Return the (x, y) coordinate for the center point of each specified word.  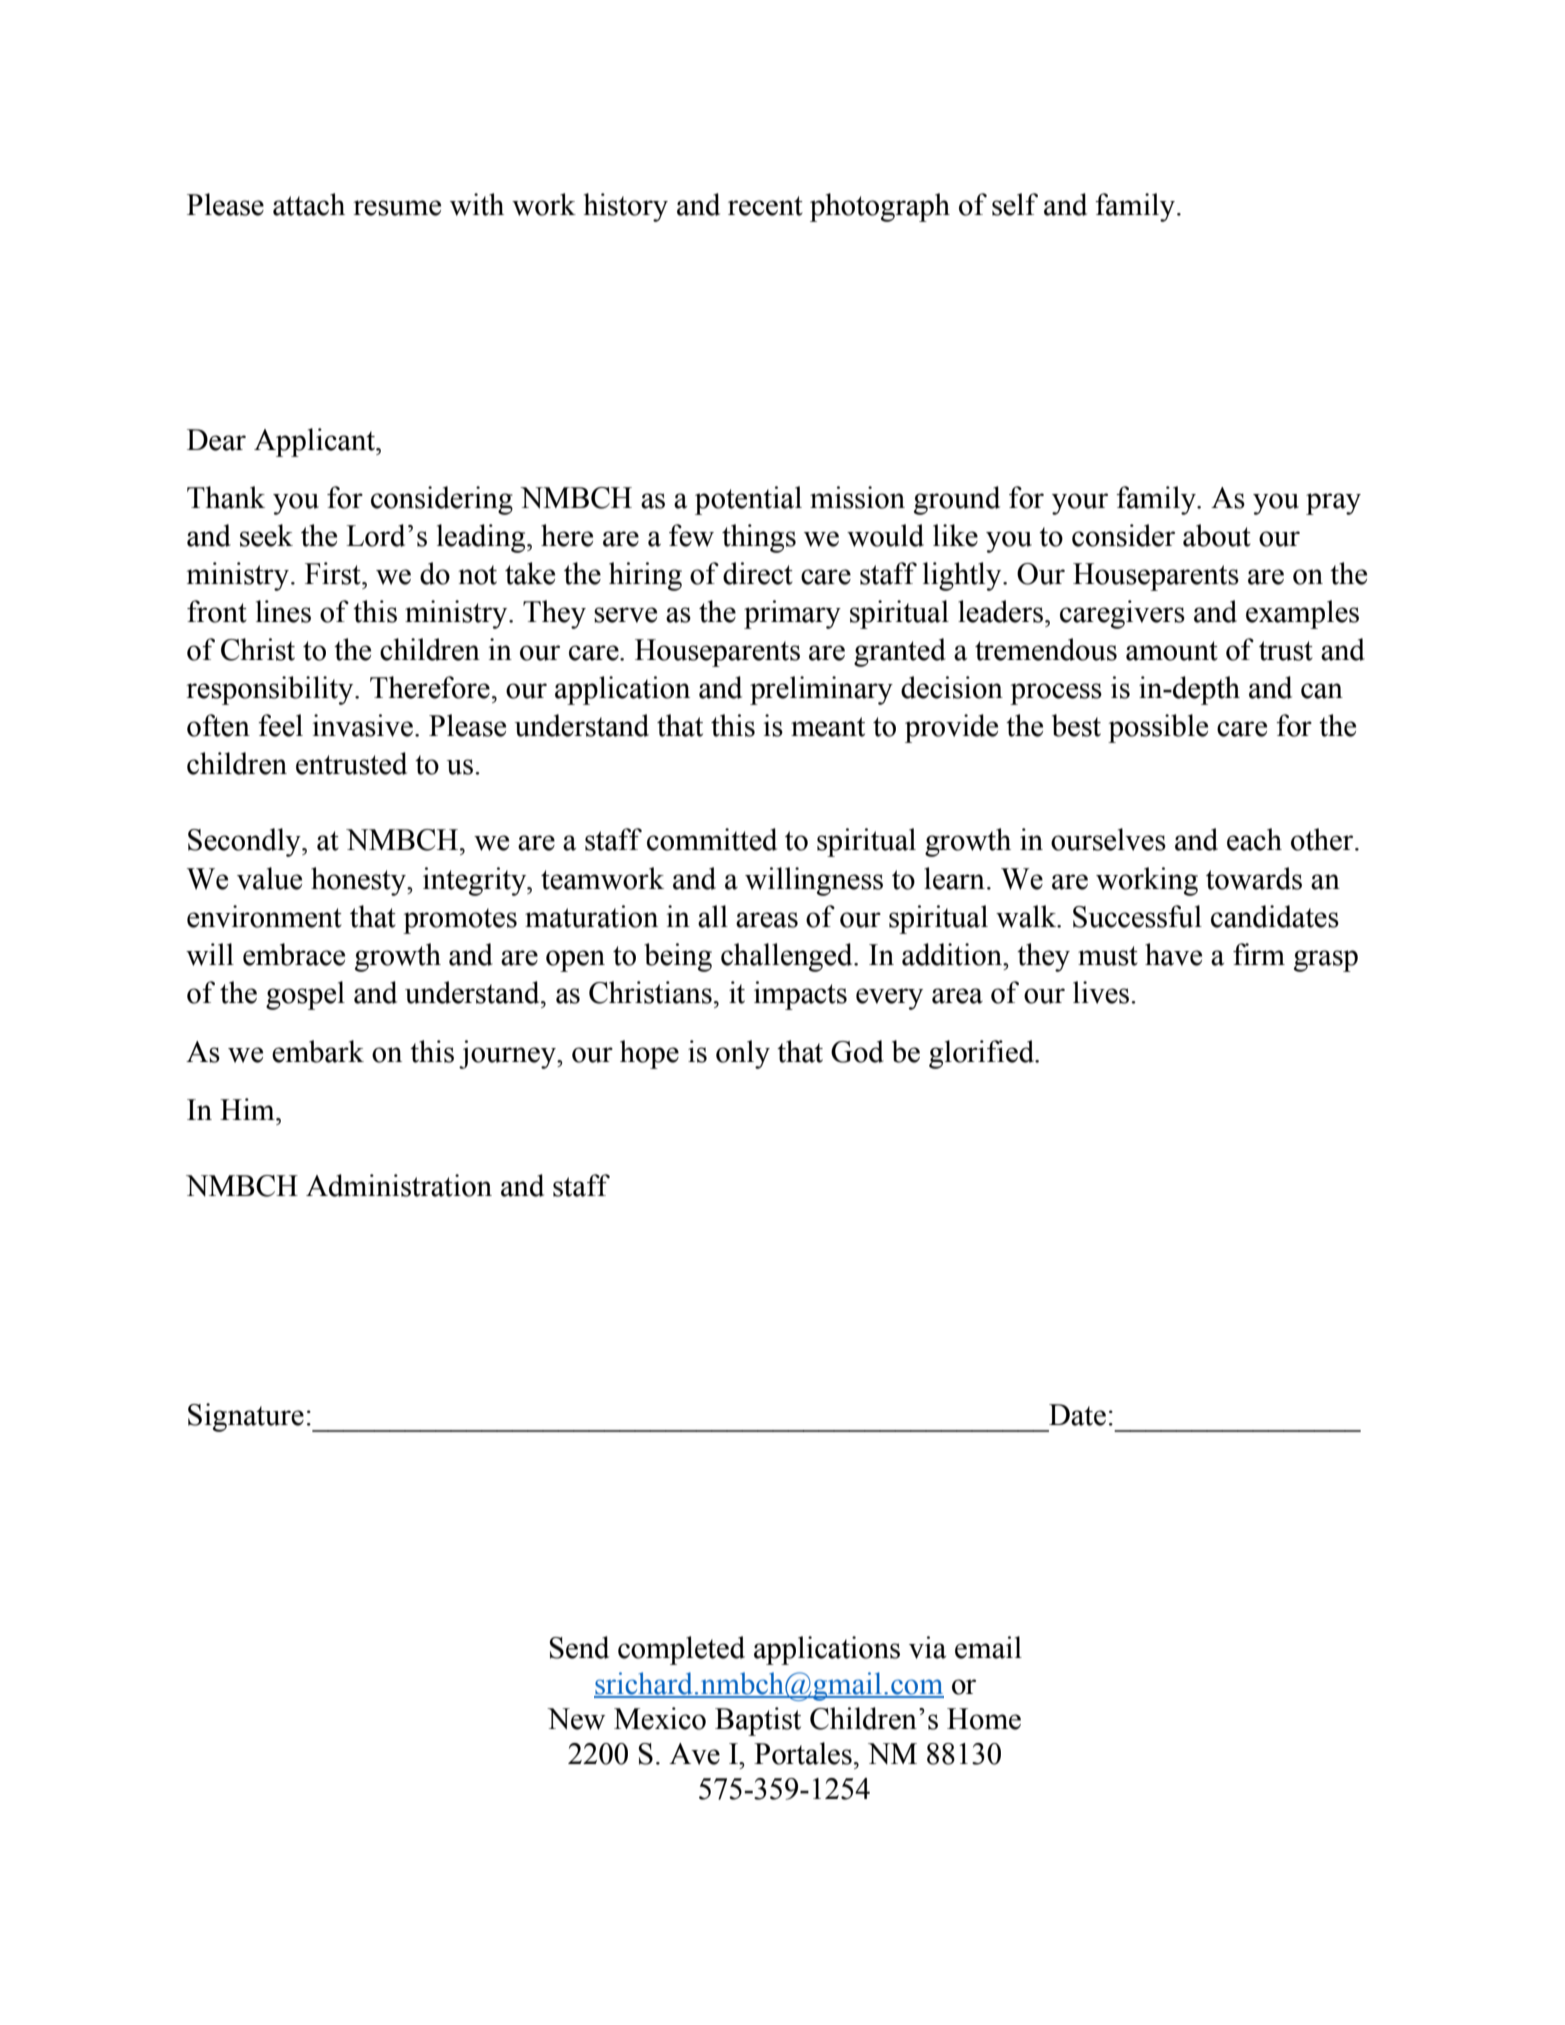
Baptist (758, 1721)
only (743, 1054)
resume (397, 208)
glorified (983, 1054)
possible (1158, 728)
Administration (399, 1185)
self (1015, 204)
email (988, 1647)
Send (579, 1647)
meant (828, 727)
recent (765, 206)
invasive (363, 725)
